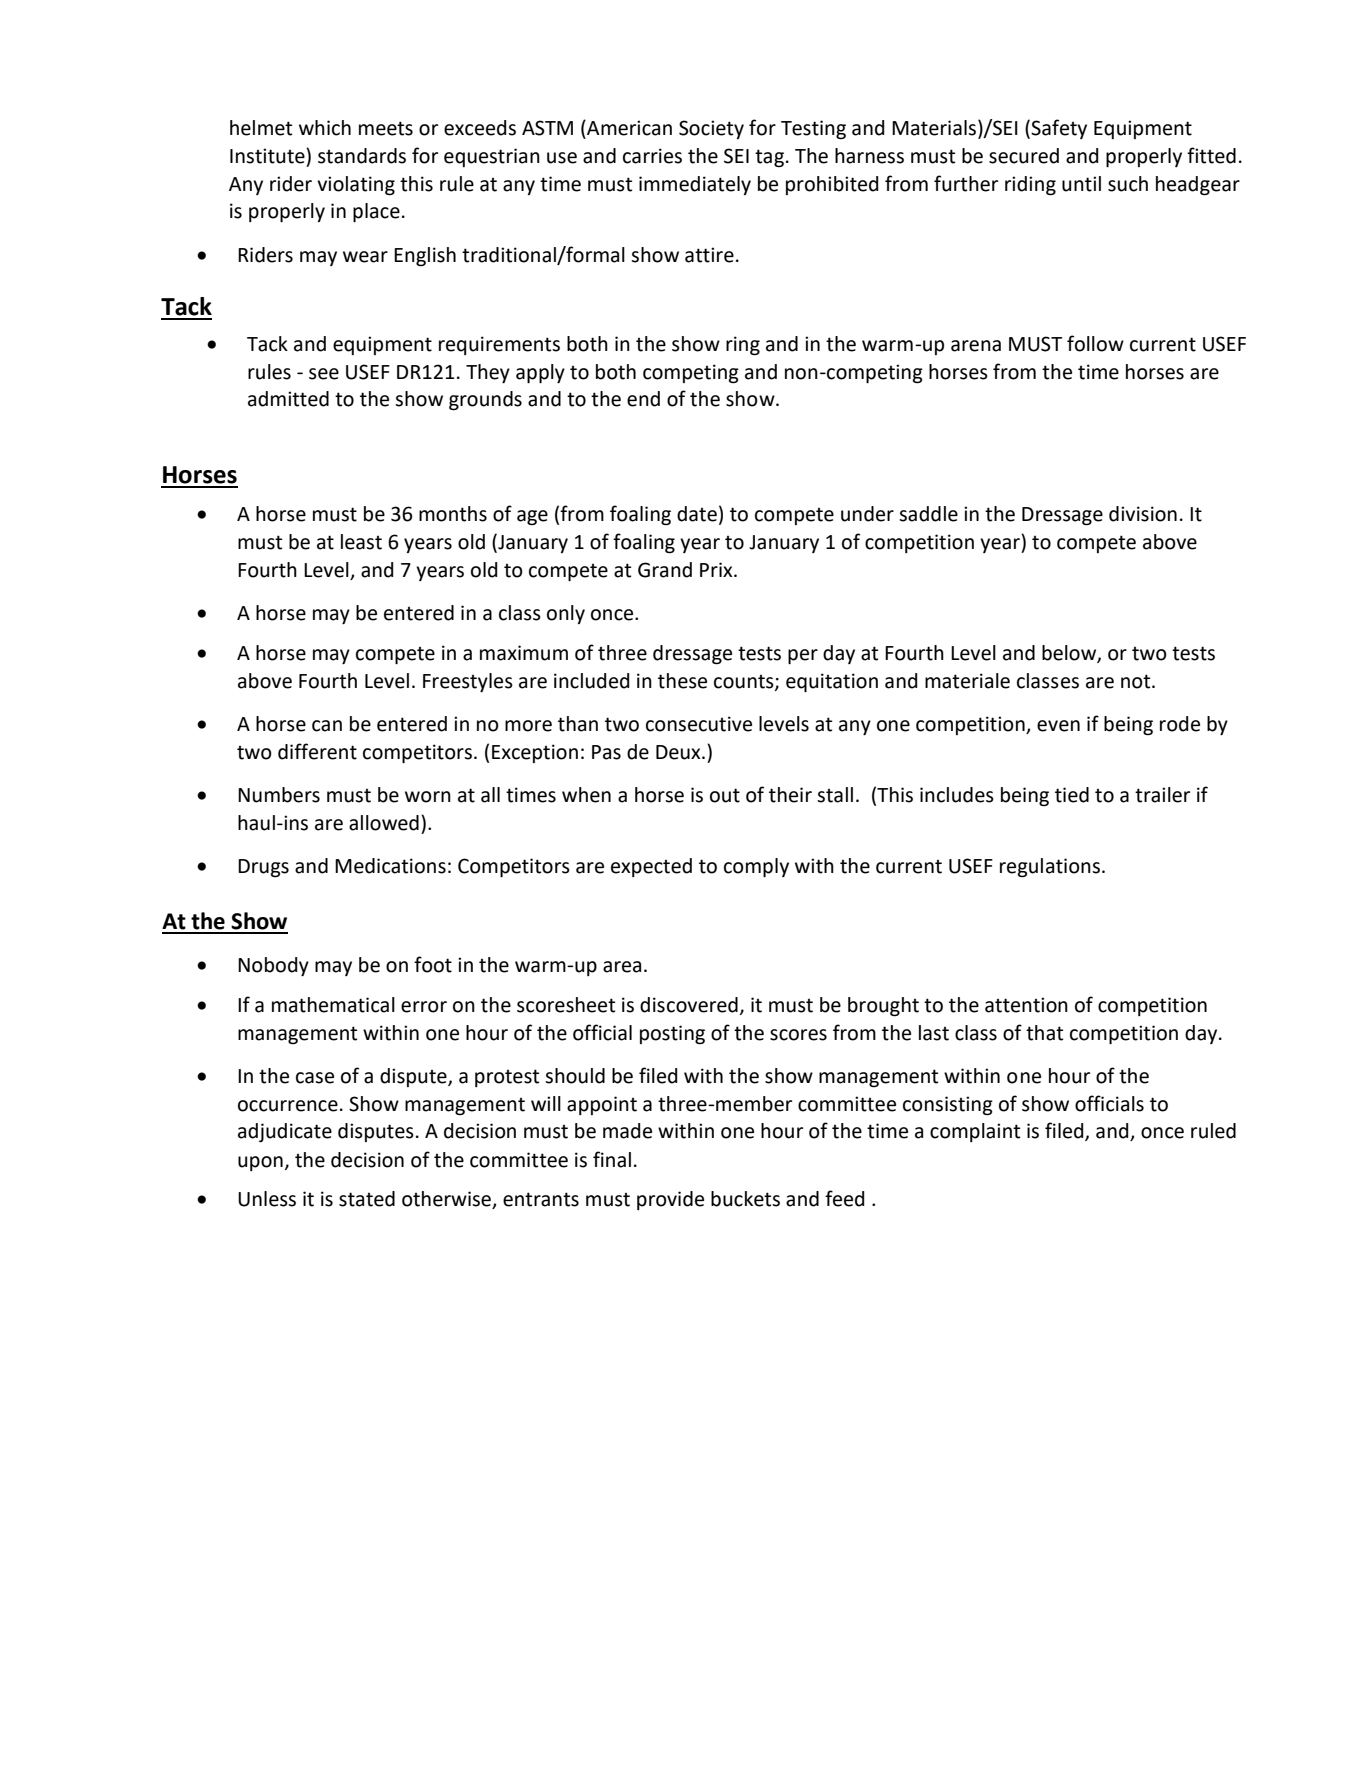  What do you see at coordinates (769, 158) in the screenshot?
I see `tag` at bounding box center [769, 158].
